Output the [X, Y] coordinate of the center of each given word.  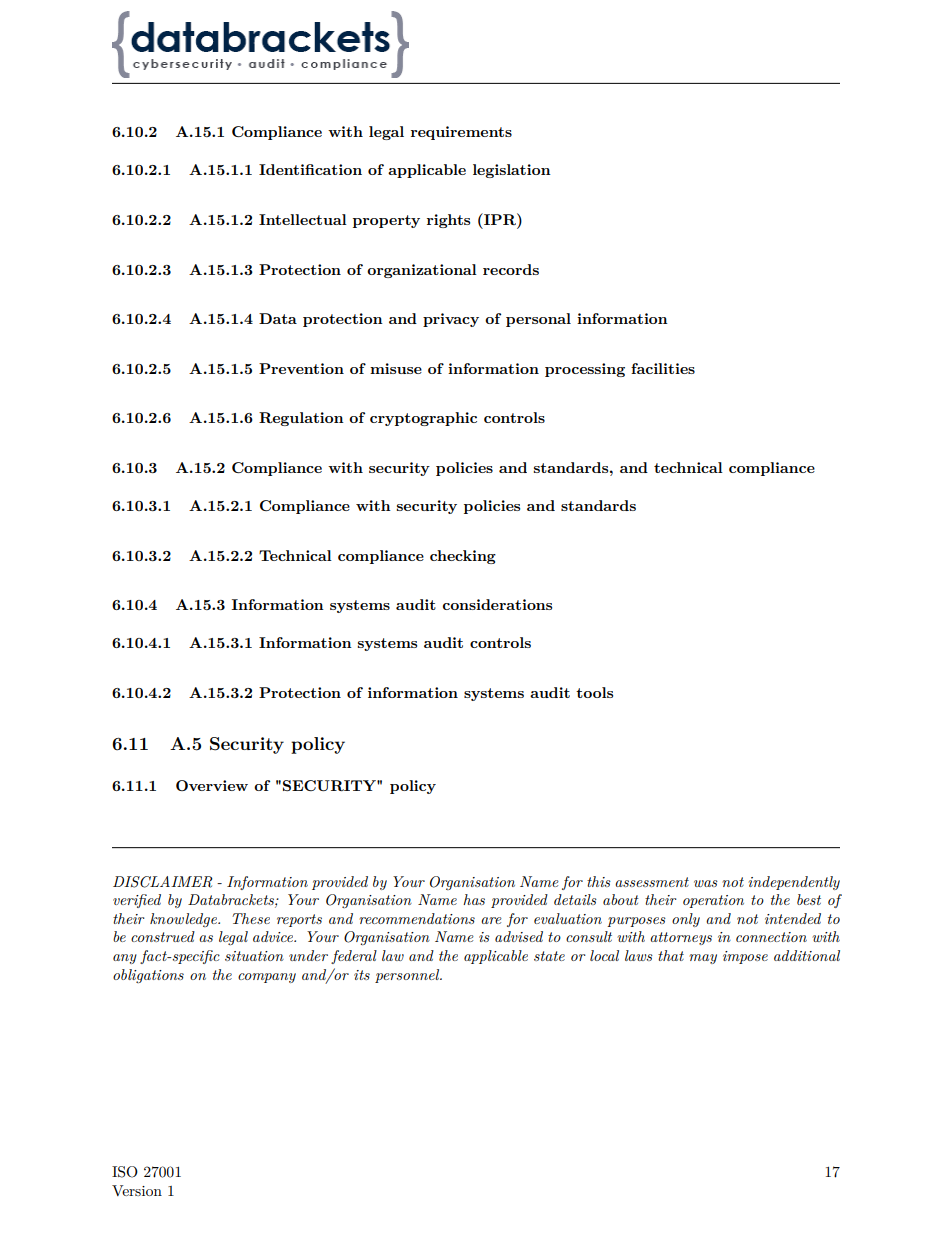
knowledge [184, 920]
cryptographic [423, 419]
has [474, 899]
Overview [212, 785]
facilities [663, 368]
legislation [512, 171]
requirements [461, 133]
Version [137, 1190]
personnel [408, 976]
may [703, 959]
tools [594, 692]
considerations [497, 604]
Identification [310, 169]
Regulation [301, 419]
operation [713, 901]
